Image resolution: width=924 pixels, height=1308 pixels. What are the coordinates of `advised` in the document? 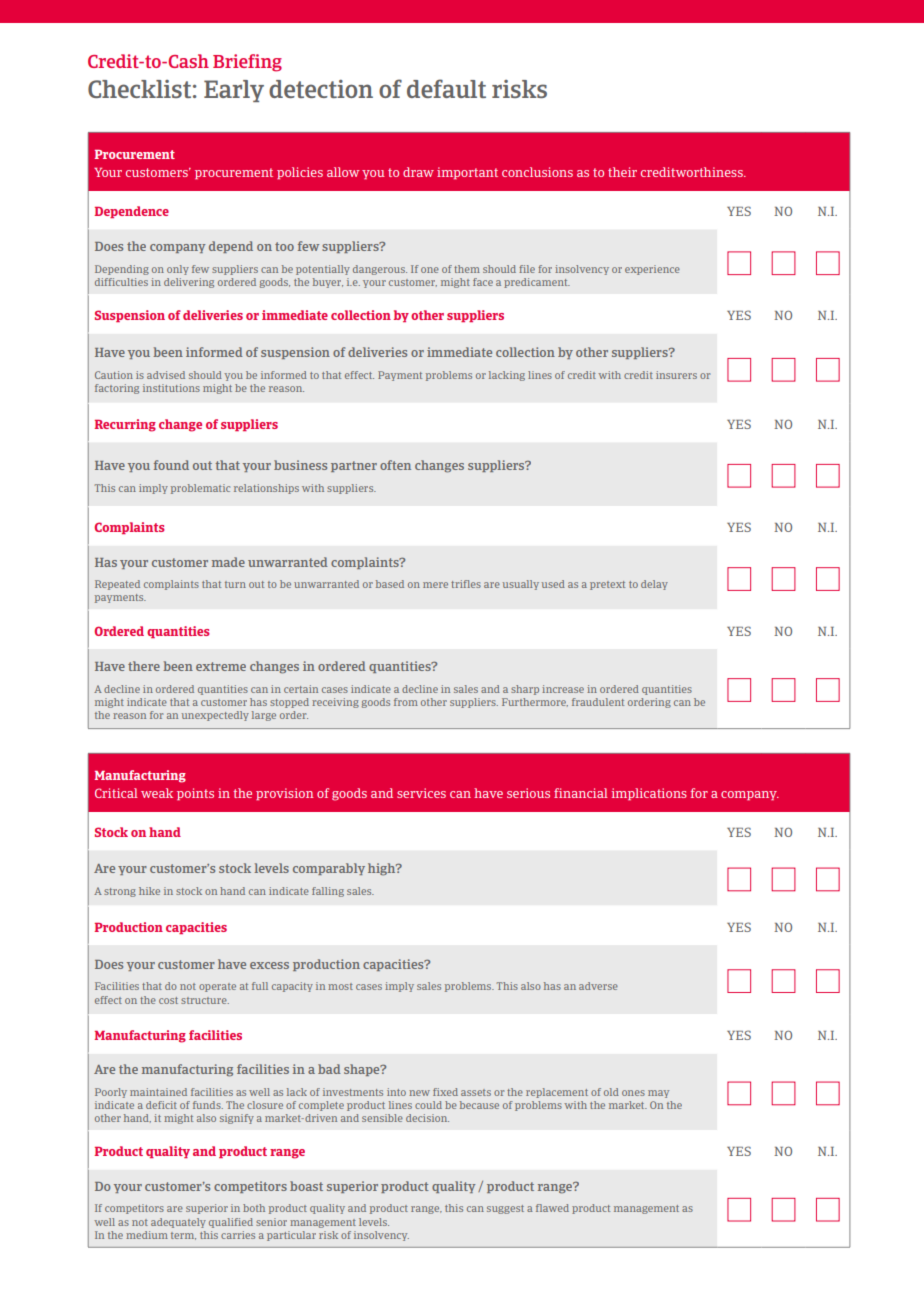 It's located at (166, 375).
